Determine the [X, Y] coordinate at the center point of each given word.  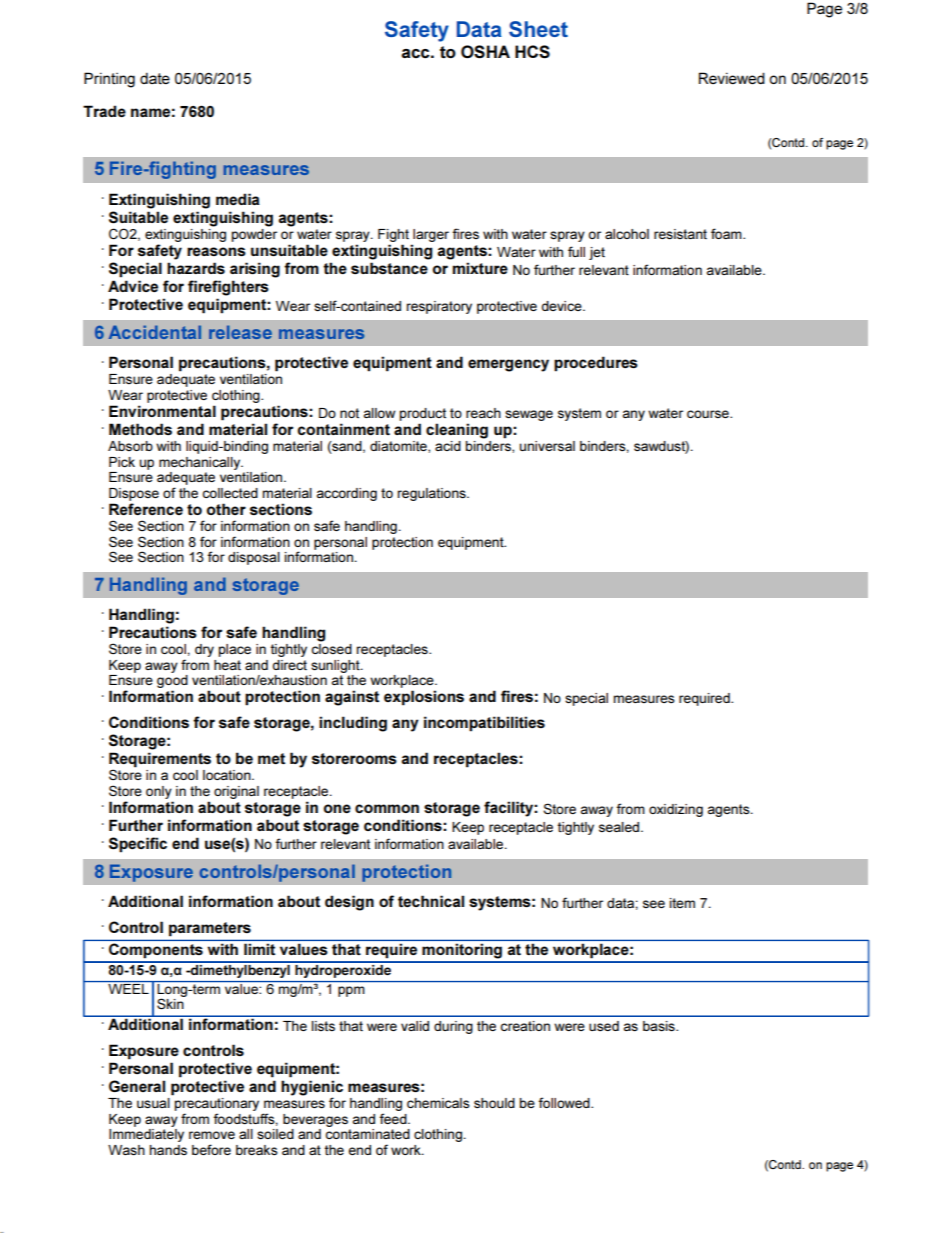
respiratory [439, 307]
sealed [620, 827]
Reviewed [732, 78]
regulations [433, 494]
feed [394, 1118]
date [155, 78]
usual [153, 1103]
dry [204, 650]
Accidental [155, 332]
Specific [138, 845]
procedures [596, 364]
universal [547, 446]
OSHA [485, 52]
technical [431, 901]
